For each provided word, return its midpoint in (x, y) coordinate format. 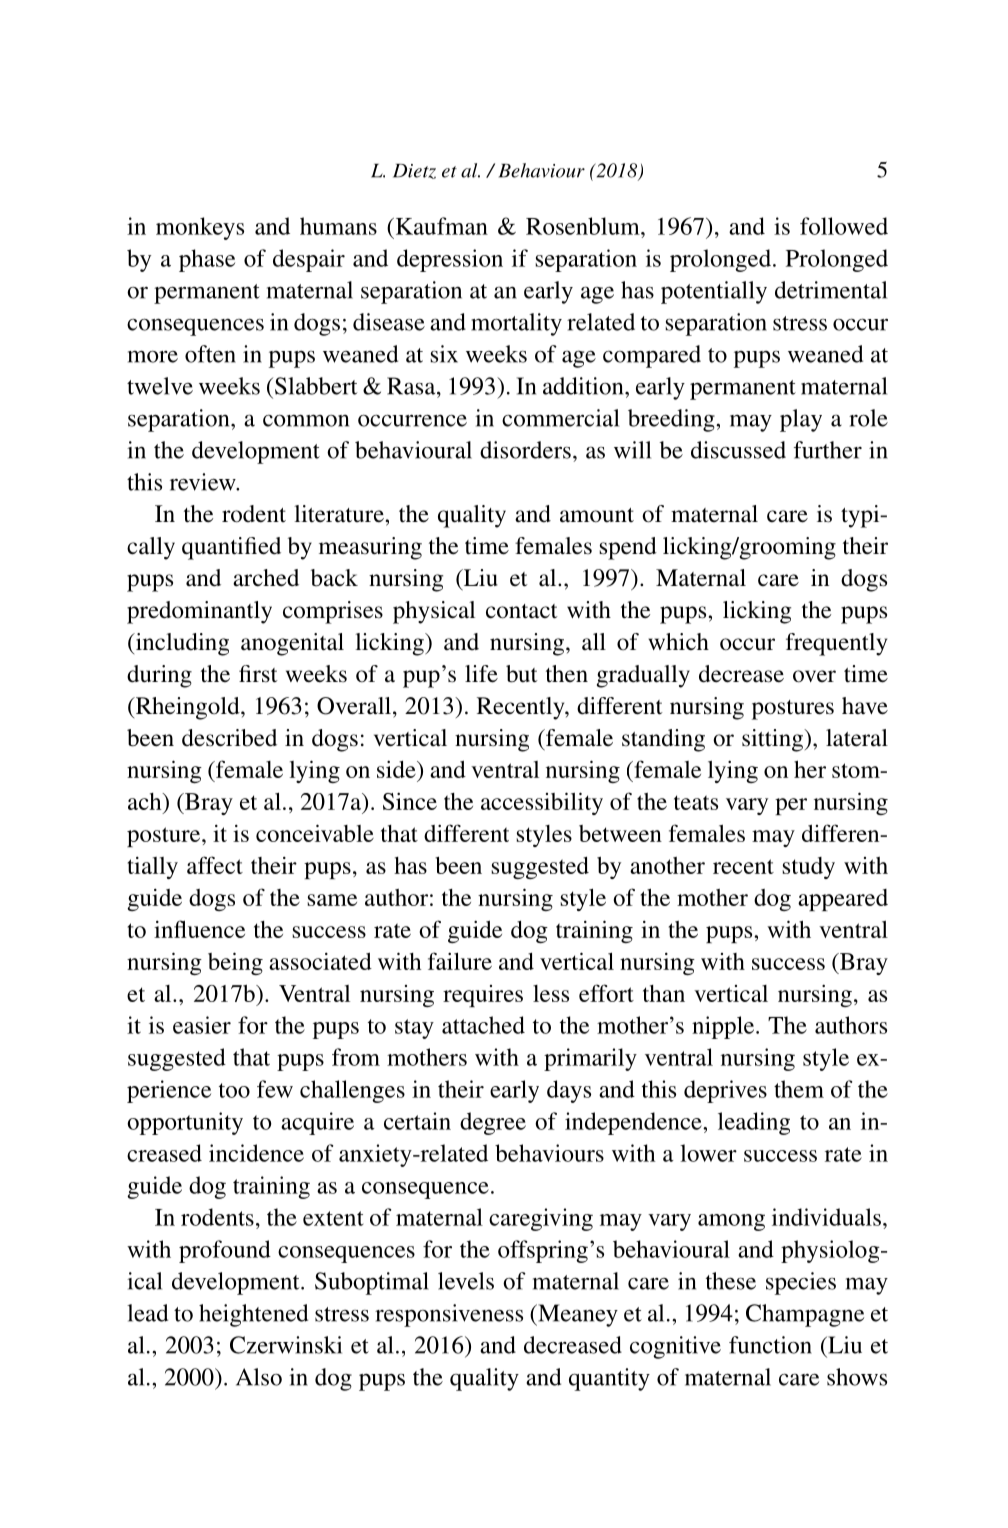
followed (844, 226)
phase (207, 260)
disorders (525, 450)
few (275, 1089)
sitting (773, 740)
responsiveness (449, 1315)
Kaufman (440, 226)
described (229, 738)
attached (483, 1025)
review (204, 482)
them (799, 1089)
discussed (738, 450)
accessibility (542, 803)
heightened (253, 1315)
